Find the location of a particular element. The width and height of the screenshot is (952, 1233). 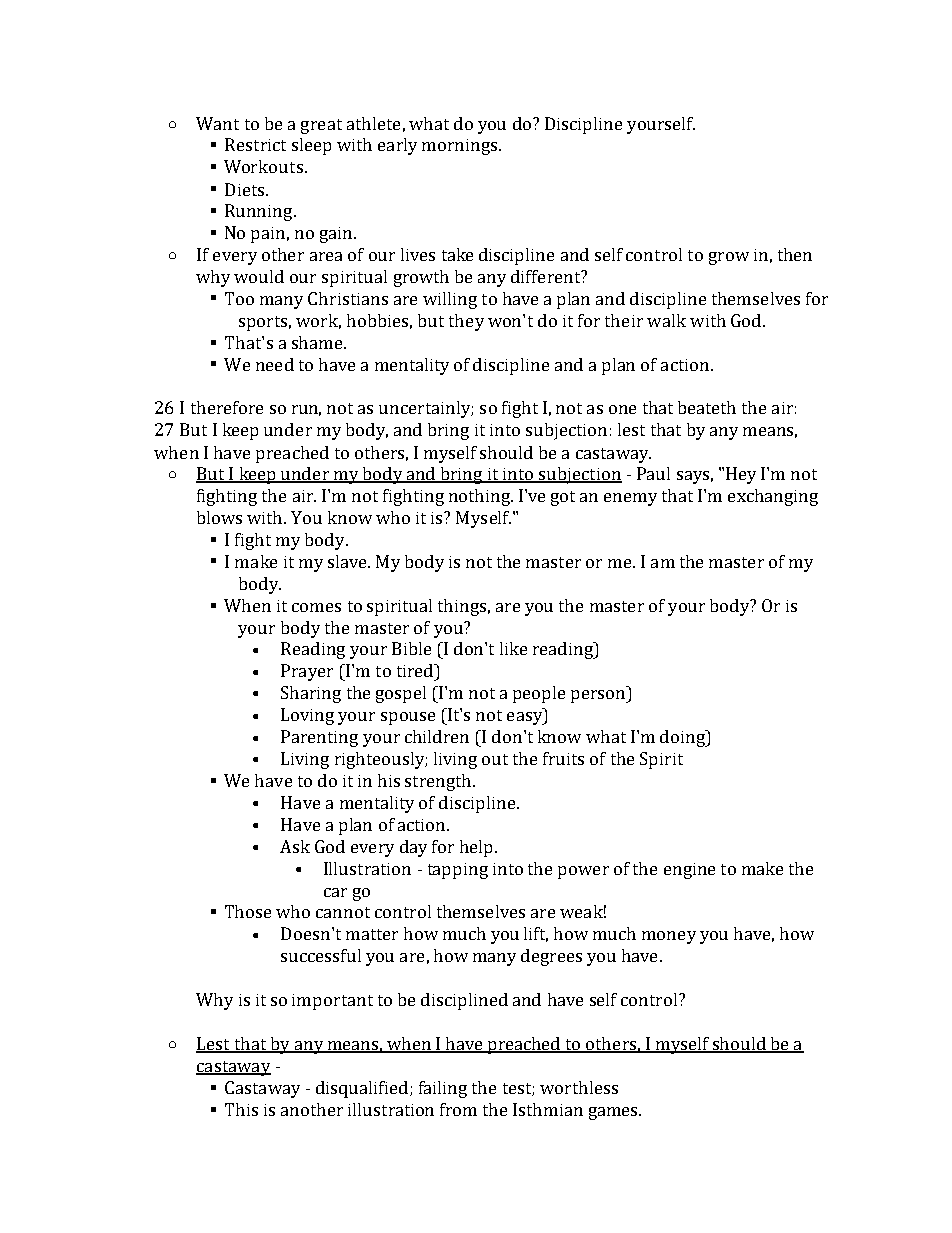

mornings is located at coordinates (461, 147).
